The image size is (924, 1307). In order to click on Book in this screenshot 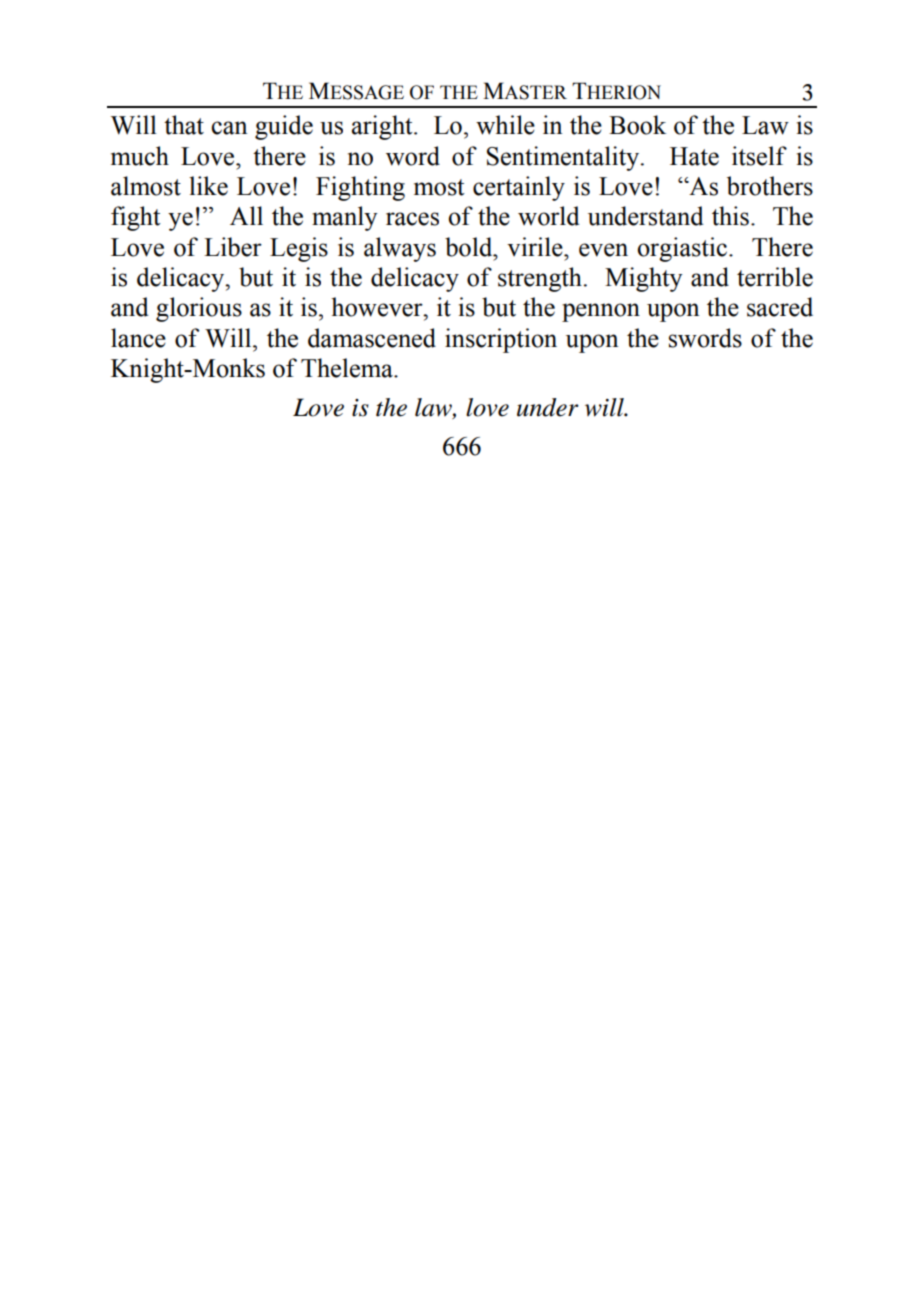, I will do `click(637, 125)`.
